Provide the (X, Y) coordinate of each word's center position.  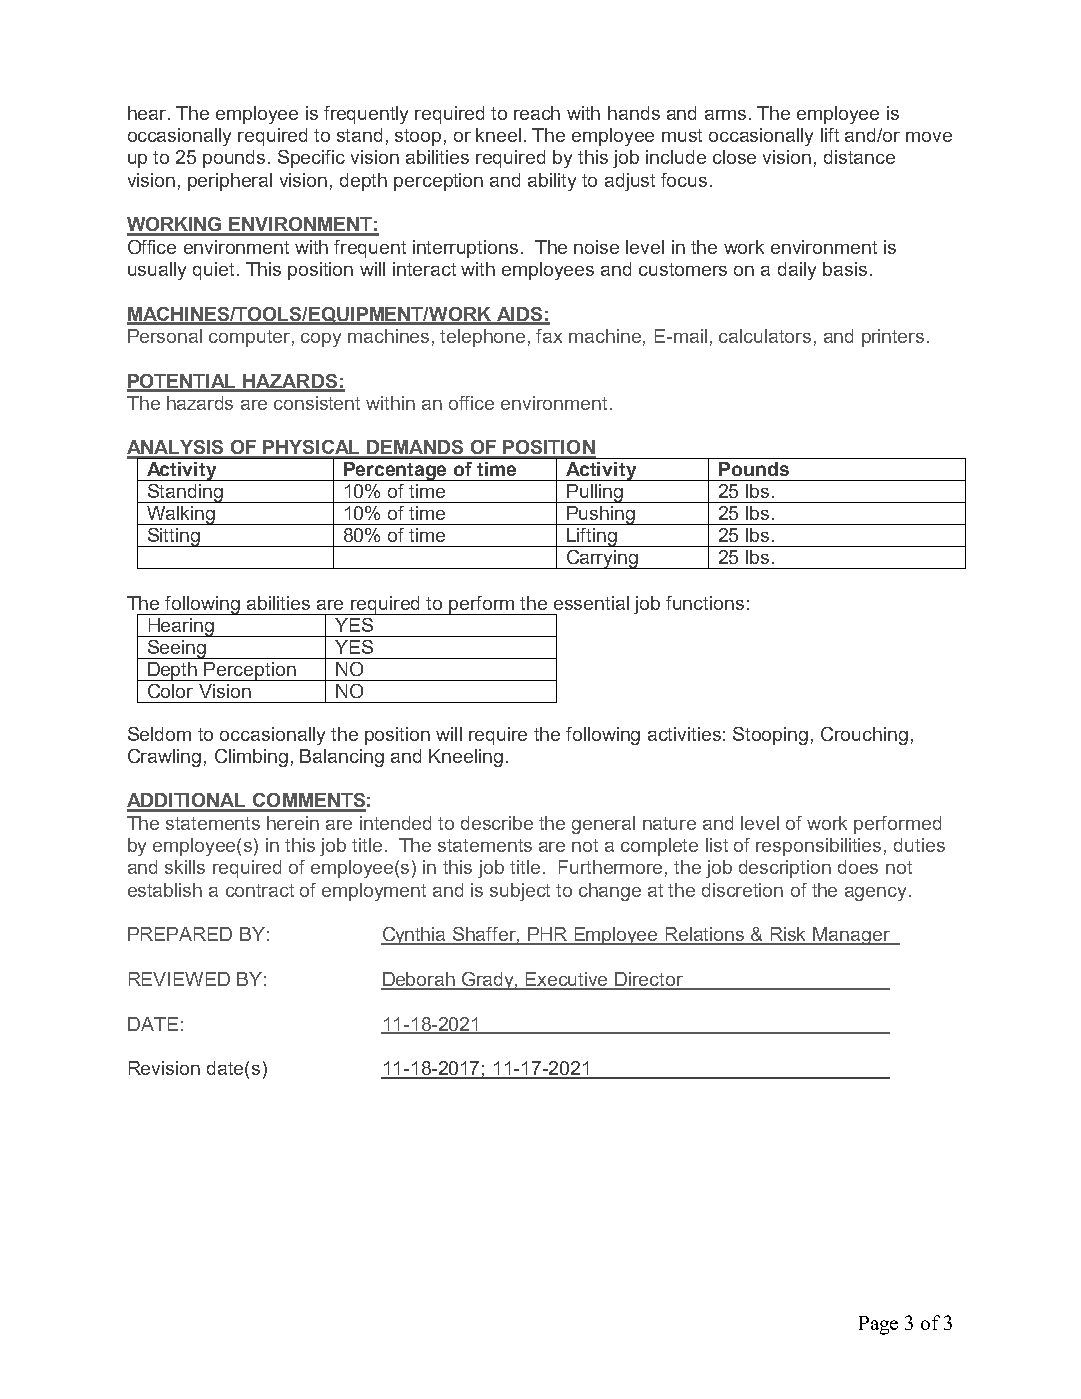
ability (552, 182)
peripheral (230, 182)
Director (650, 980)
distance (859, 157)
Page (878, 1325)
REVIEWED (179, 979)
